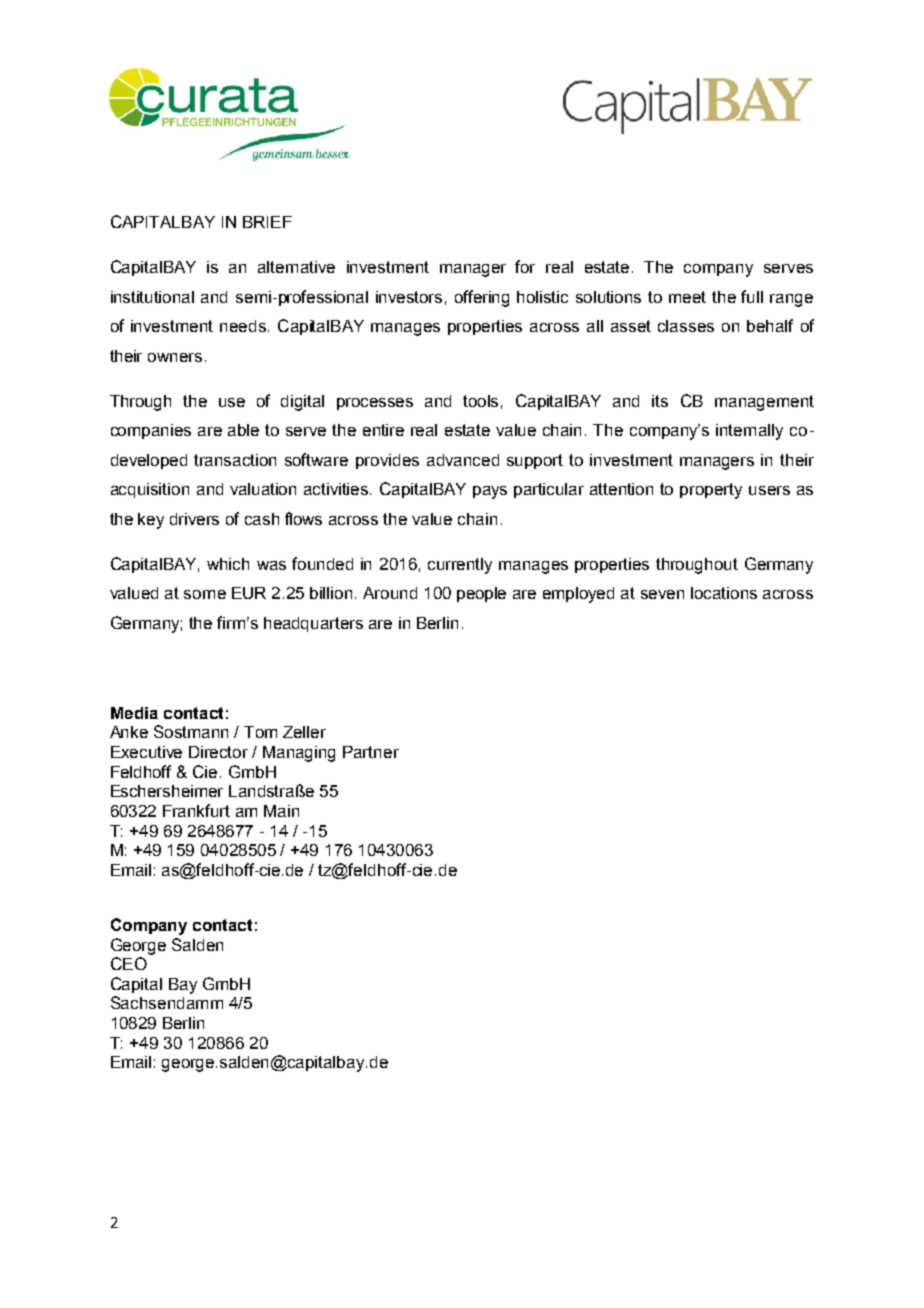  What do you see at coordinates (205, 594) in the screenshot?
I see `some` at bounding box center [205, 594].
